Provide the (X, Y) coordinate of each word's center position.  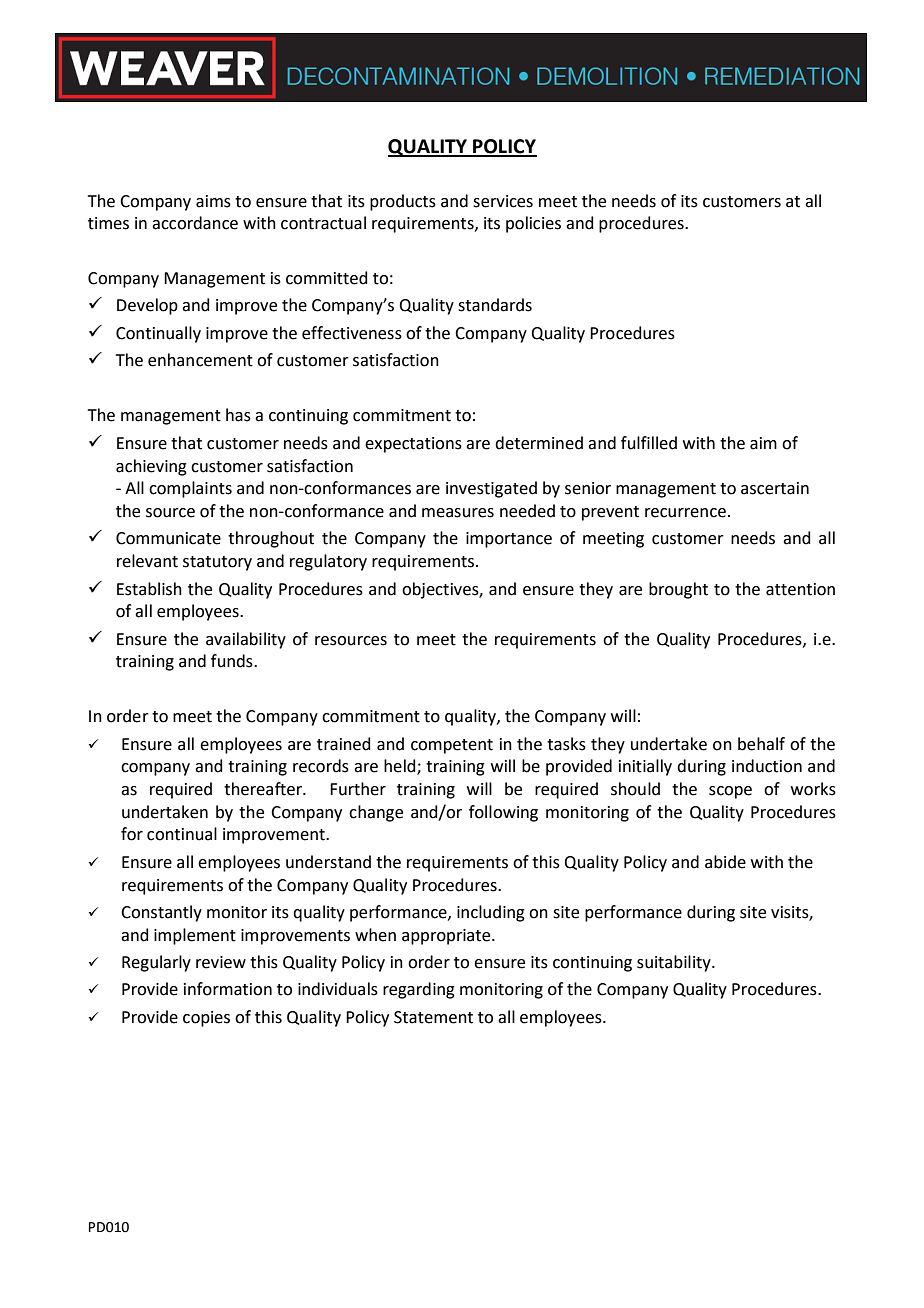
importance (509, 540)
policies (533, 224)
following (503, 813)
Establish (149, 589)
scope (730, 792)
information (228, 989)
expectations (413, 445)
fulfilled (649, 443)
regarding (419, 990)
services (503, 201)
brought (678, 590)
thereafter (264, 789)
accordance (195, 223)
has (238, 415)
